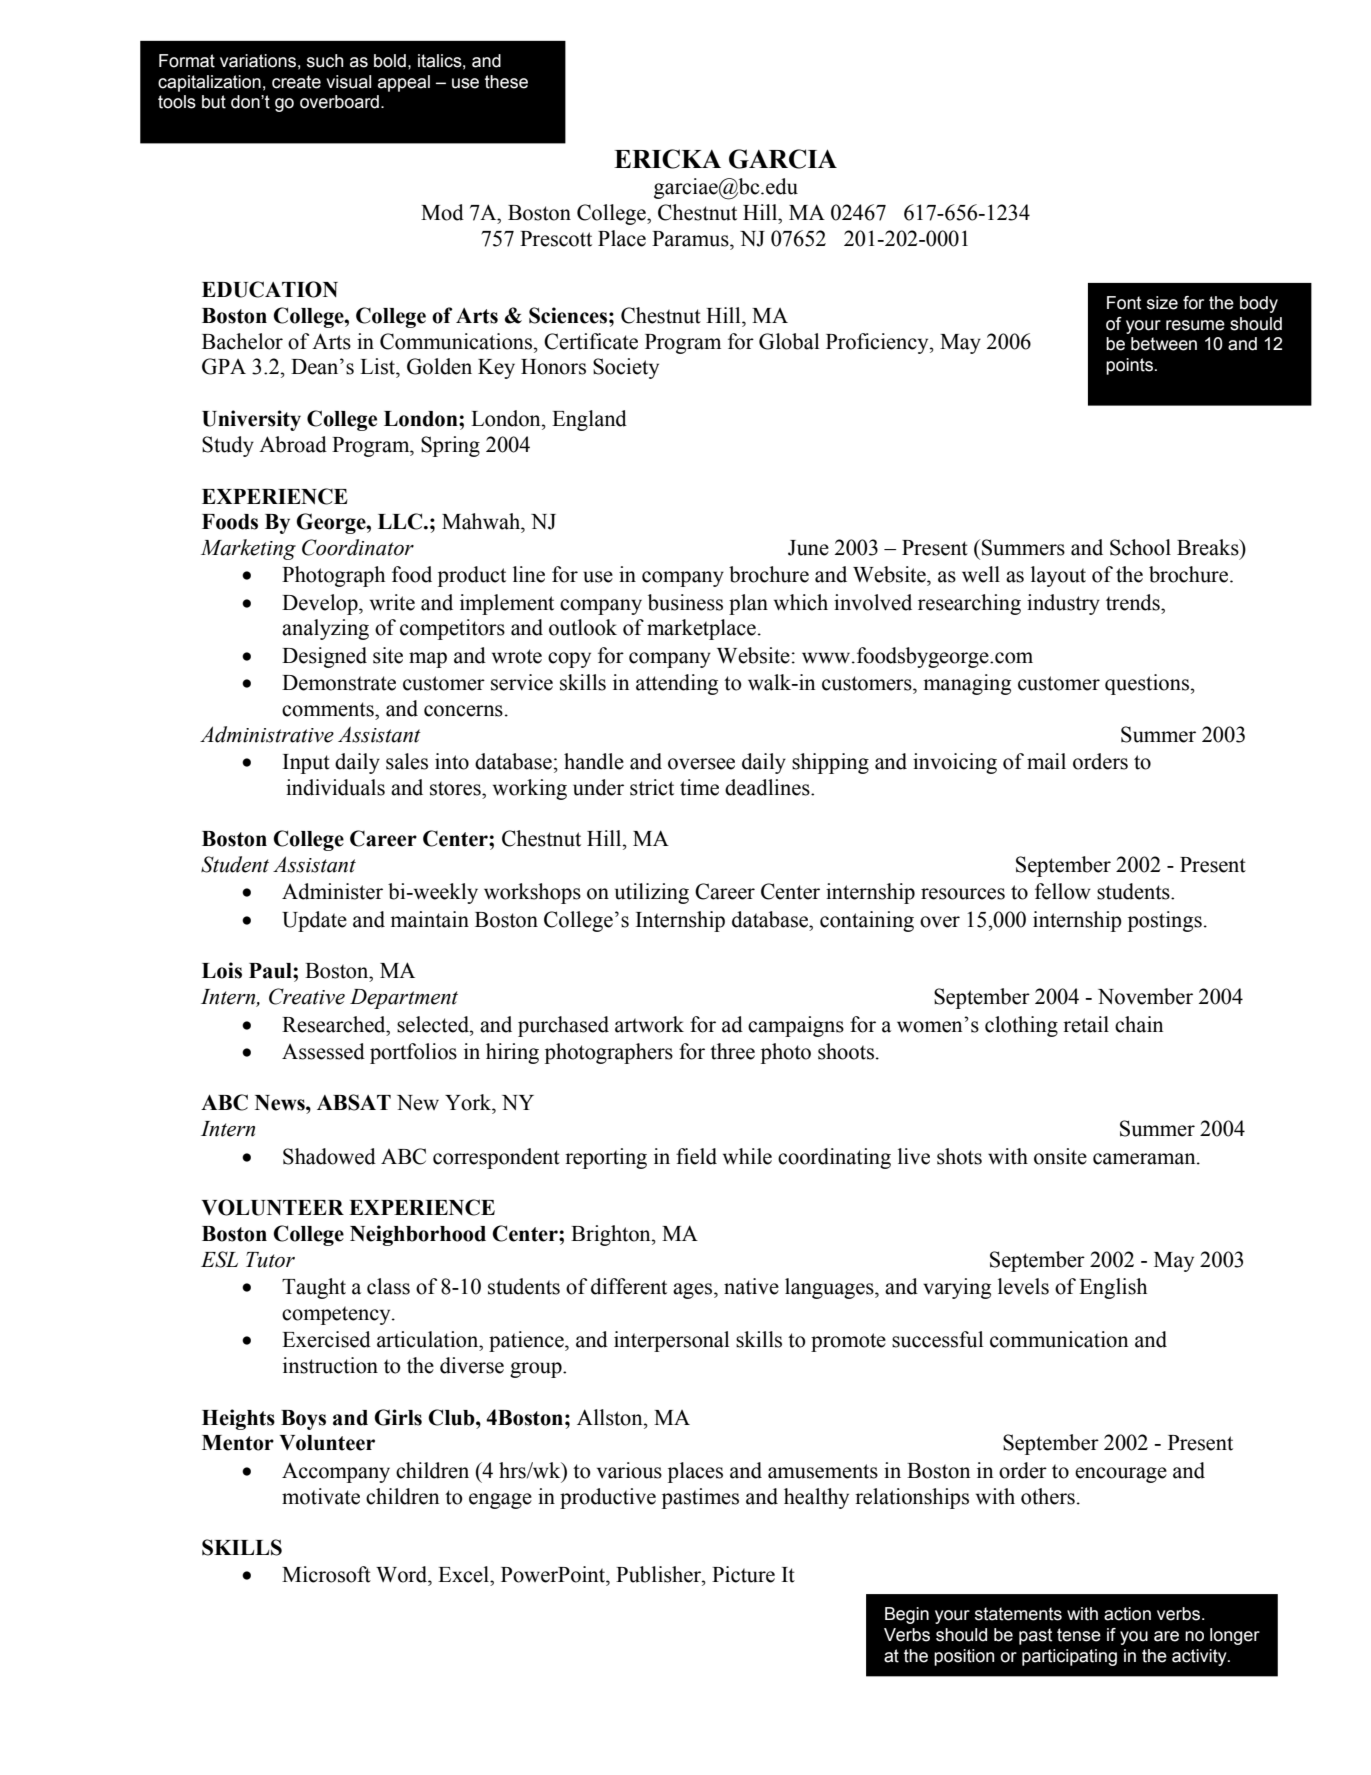 Image resolution: width=1371 pixels, height=1775 pixels. What do you see at coordinates (743, 1574) in the image?
I see `Picture` at bounding box center [743, 1574].
